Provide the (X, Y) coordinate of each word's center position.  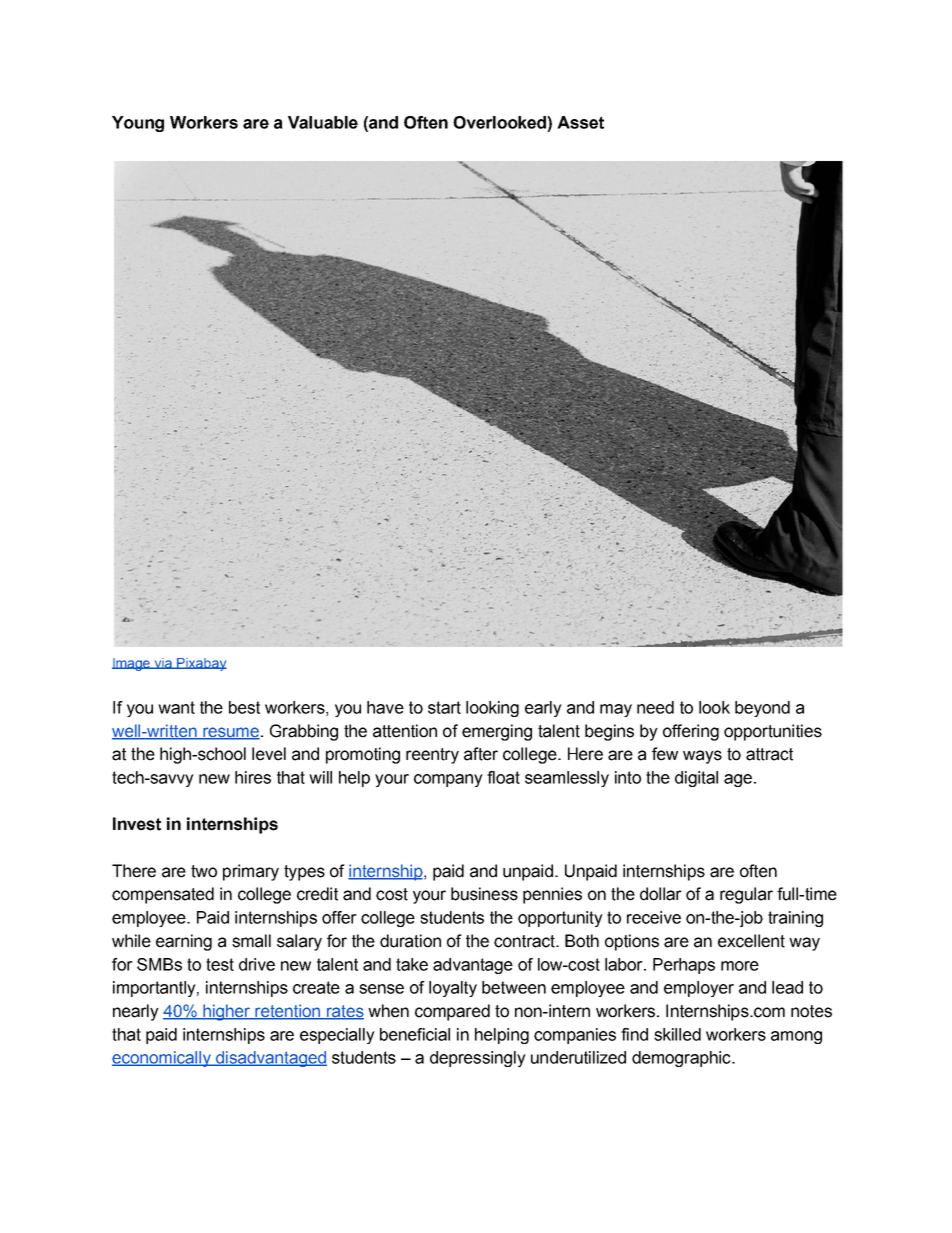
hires (253, 777)
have (385, 707)
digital (696, 779)
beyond (762, 709)
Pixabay (201, 664)
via (163, 663)
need (655, 707)
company (448, 780)
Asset (580, 122)
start (444, 707)
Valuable (323, 122)
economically (162, 1059)
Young (138, 124)
